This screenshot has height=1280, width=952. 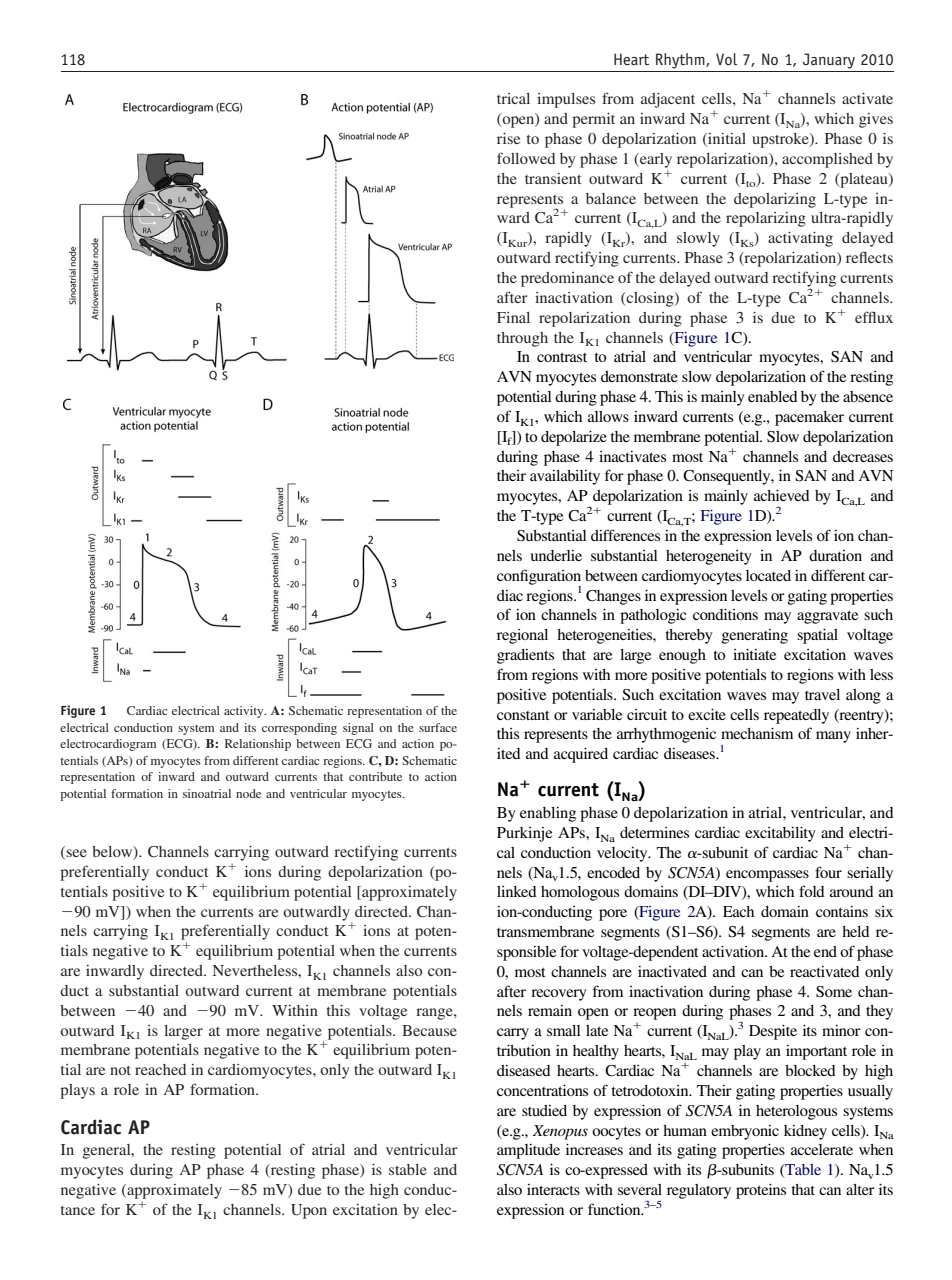 I want to click on rise, so click(x=508, y=138).
